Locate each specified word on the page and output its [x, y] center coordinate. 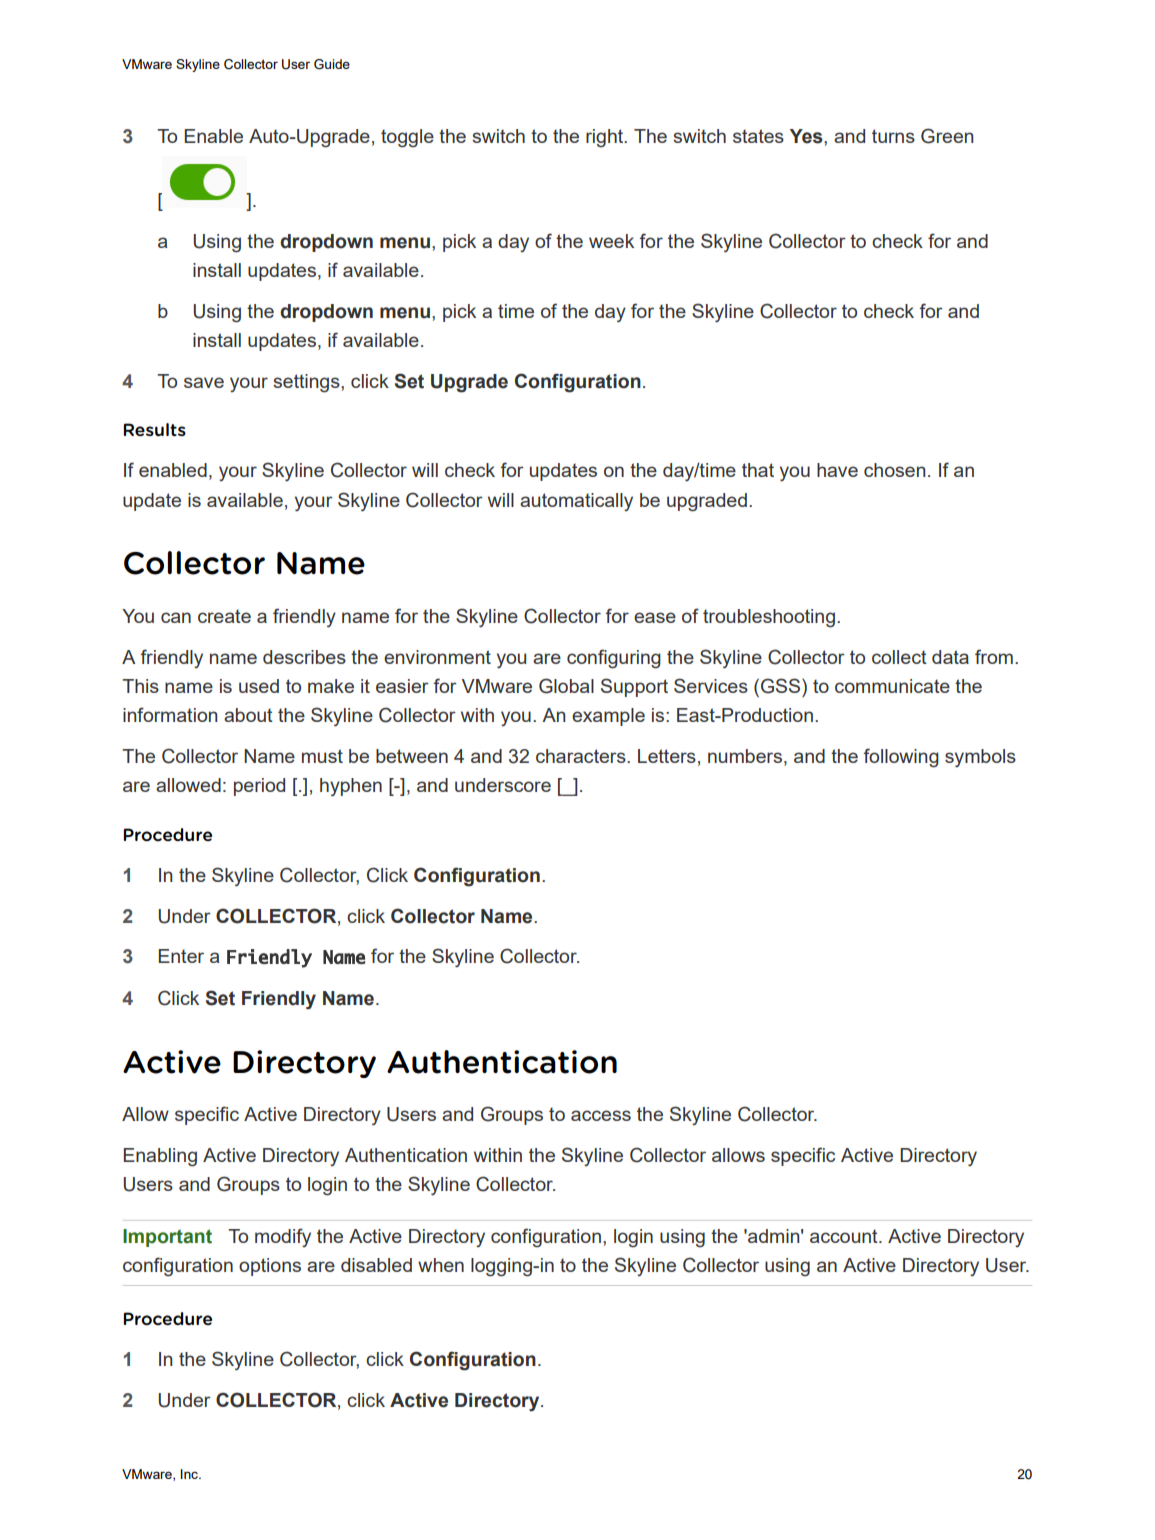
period [259, 787]
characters [582, 756]
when [441, 1265]
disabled [376, 1265]
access [601, 1115]
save [204, 382]
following [901, 758]
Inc [190, 1474]
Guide [332, 64]
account [845, 1236]
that [758, 470]
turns [893, 136]
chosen [894, 470]
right [606, 138]
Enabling [160, 1157]
